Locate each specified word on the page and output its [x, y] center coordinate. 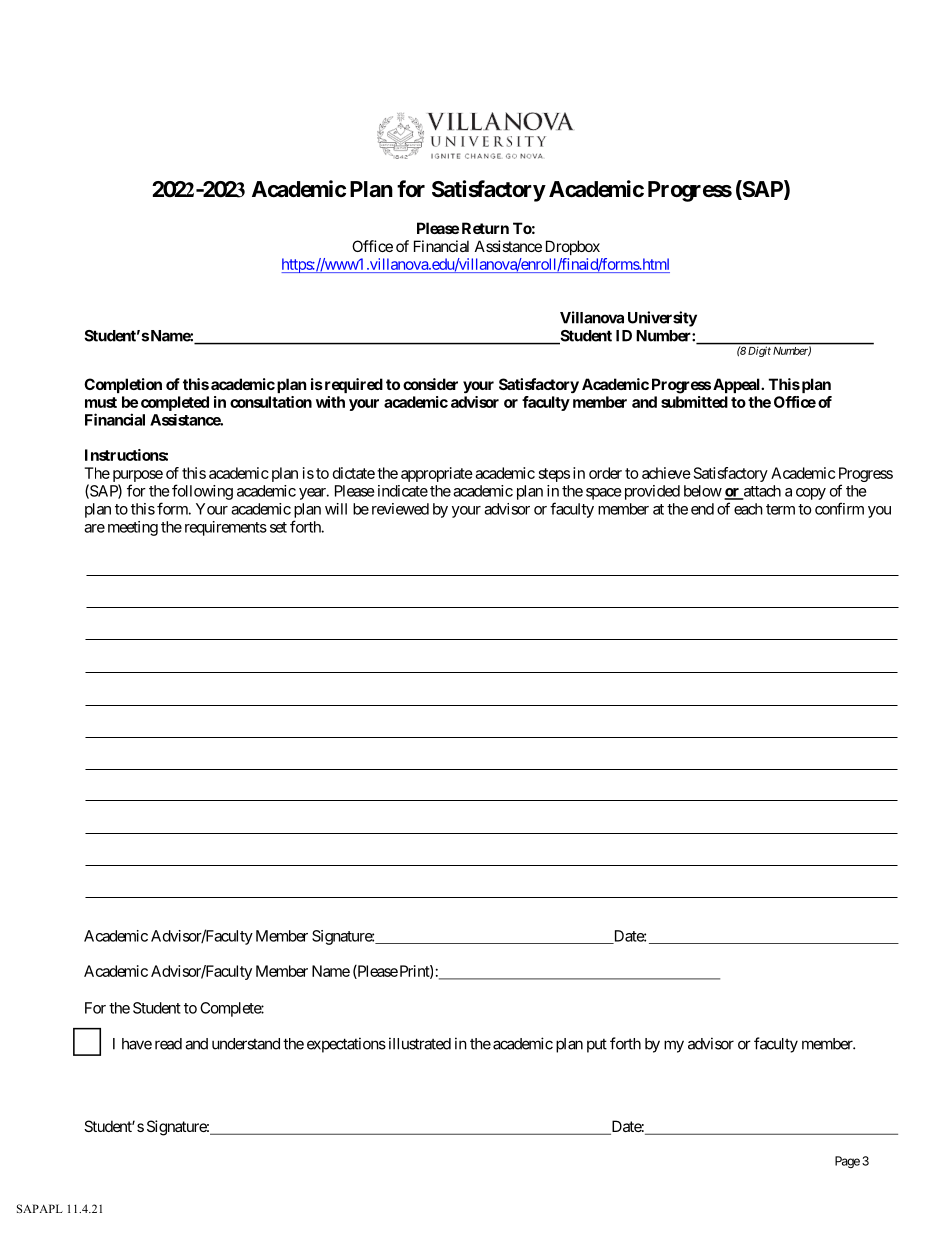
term [780, 509]
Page [847, 1162]
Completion [123, 385]
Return [485, 228]
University [662, 319]
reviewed [400, 509]
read [168, 1044]
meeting [133, 528]
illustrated [420, 1043]
